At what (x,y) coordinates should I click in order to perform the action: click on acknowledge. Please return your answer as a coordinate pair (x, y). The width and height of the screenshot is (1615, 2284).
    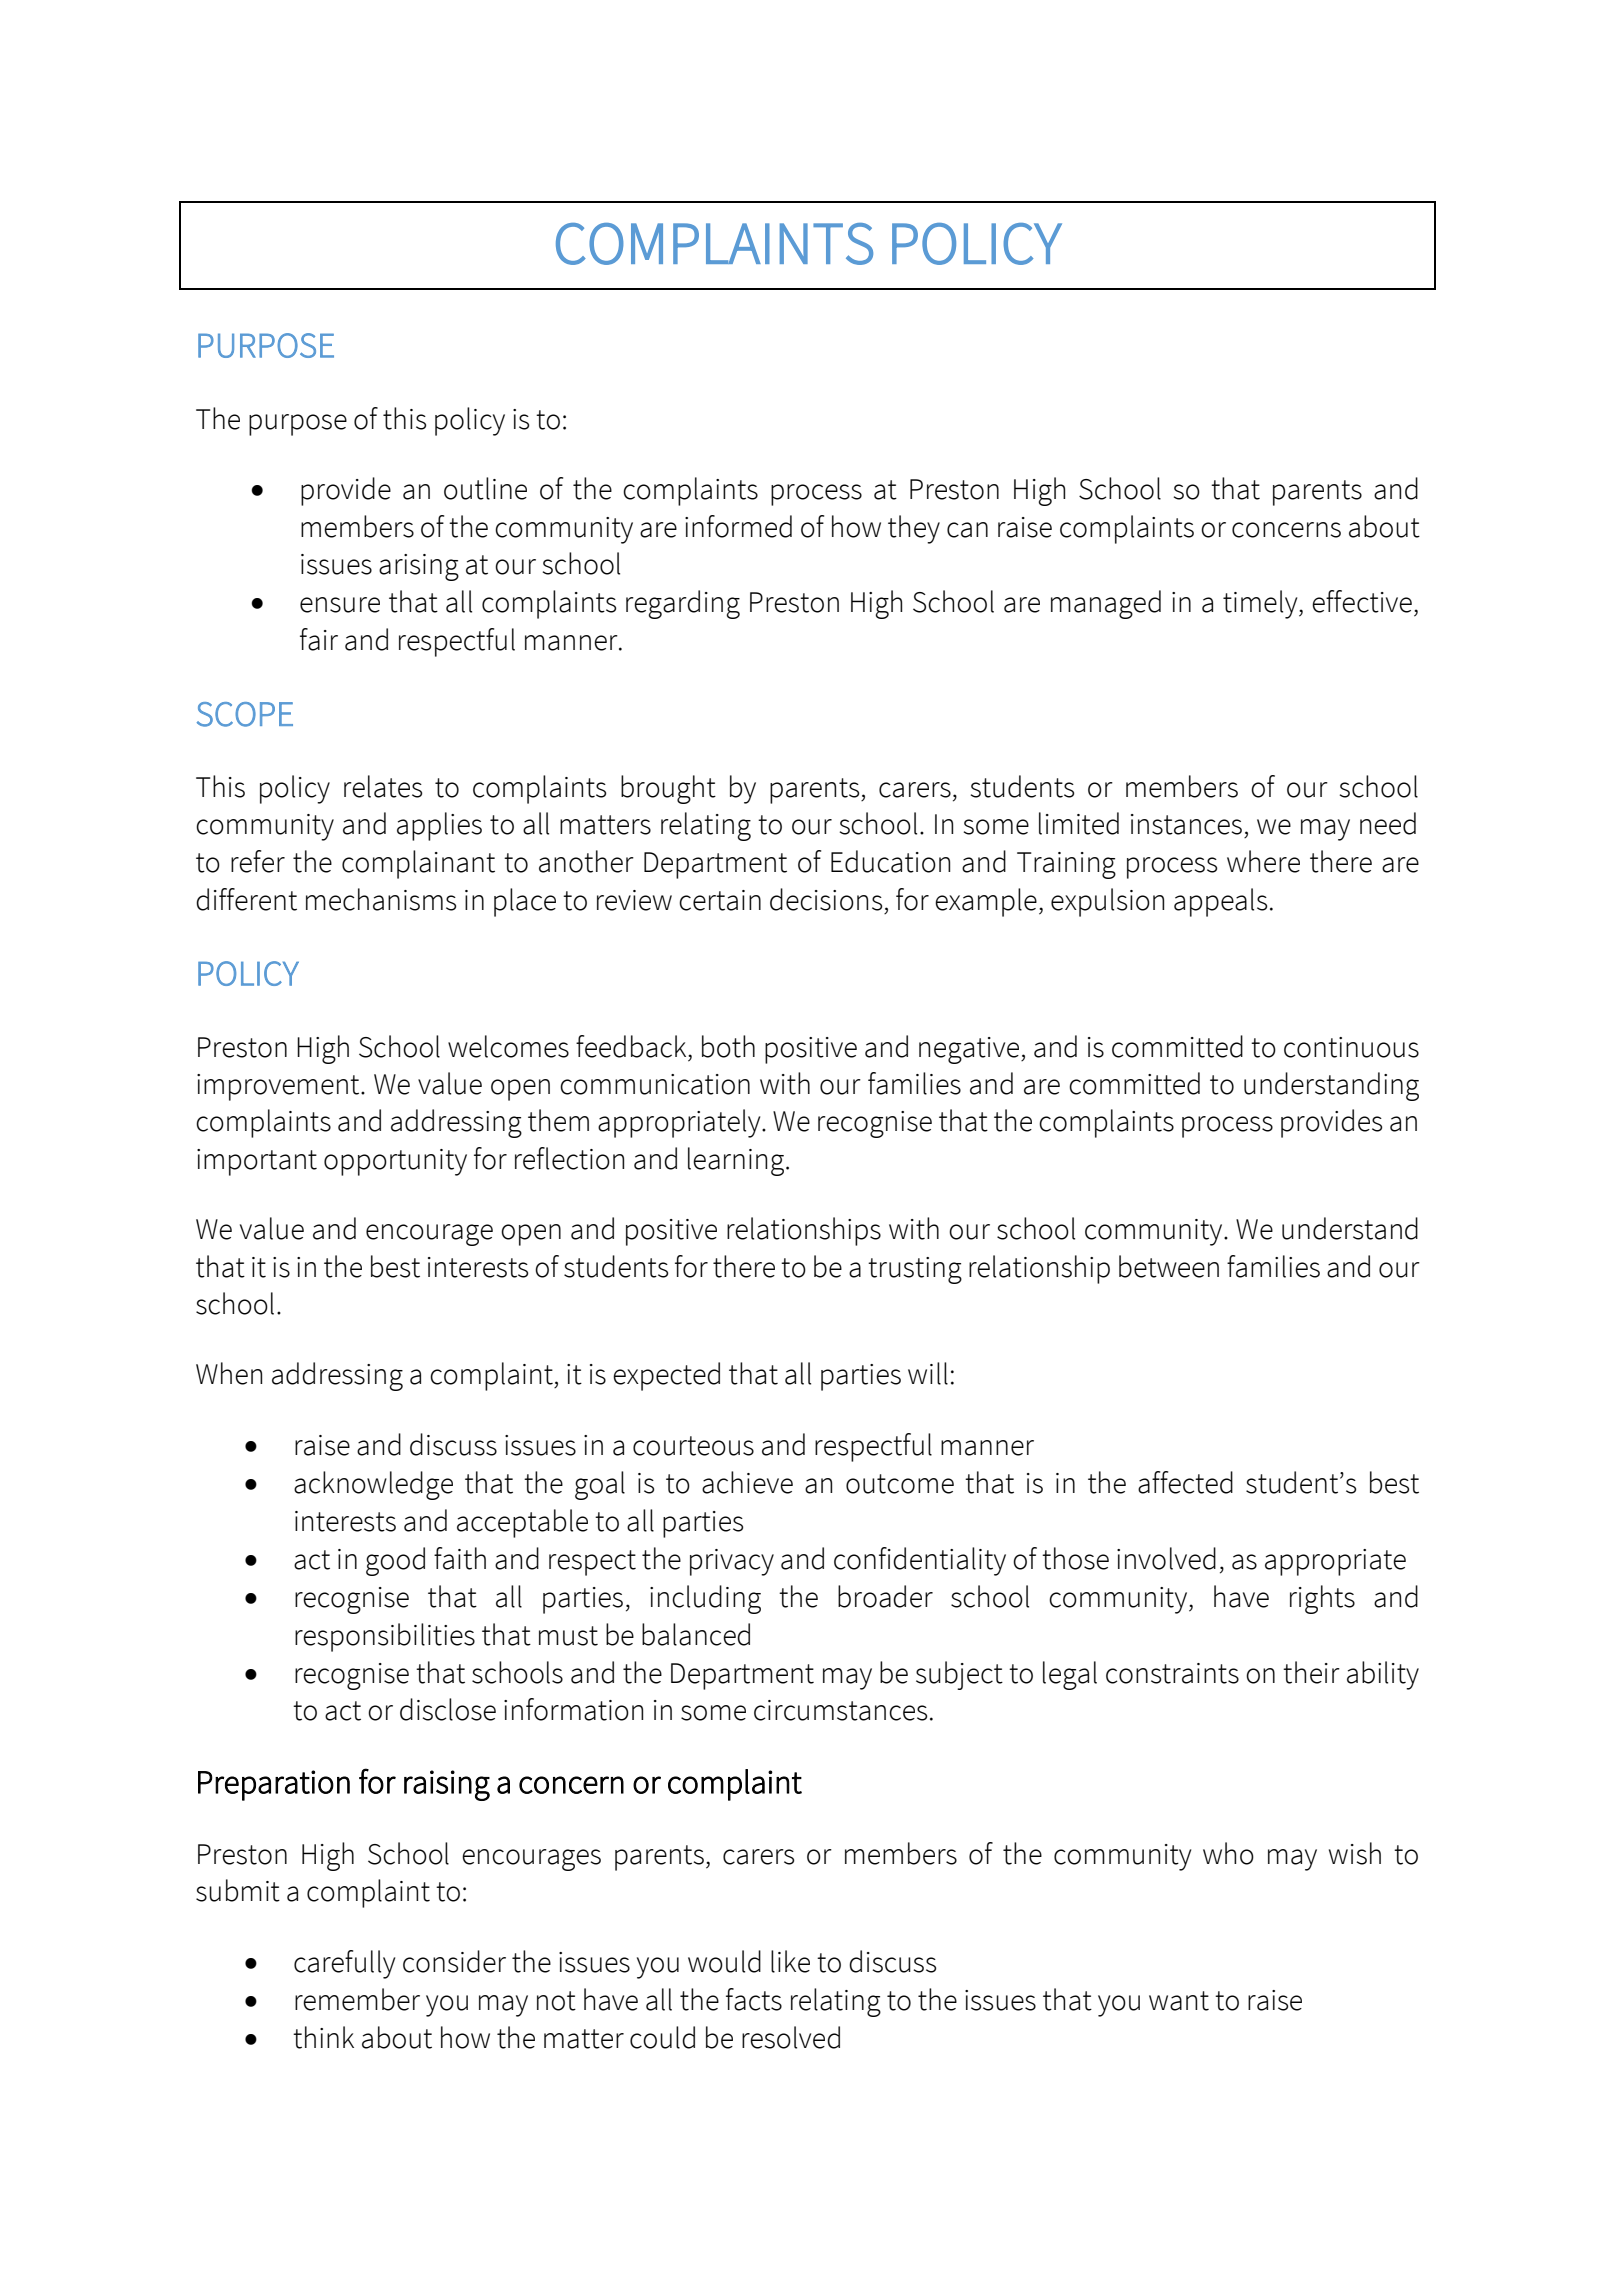
    Looking at the image, I should click on (373, 1485).
